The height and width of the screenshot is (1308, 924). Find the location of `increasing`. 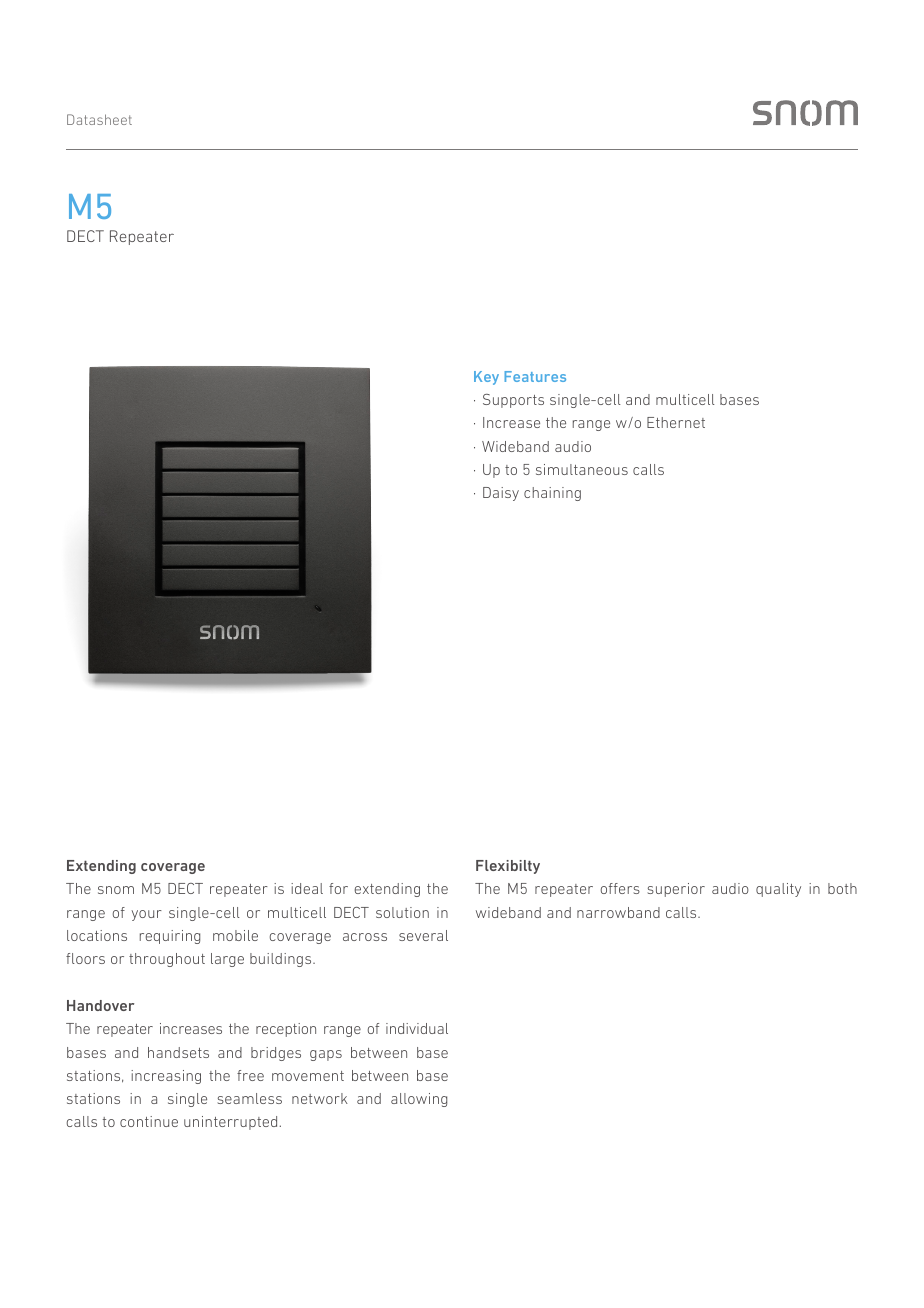

increasing is located at coordinates (166, 1077).
